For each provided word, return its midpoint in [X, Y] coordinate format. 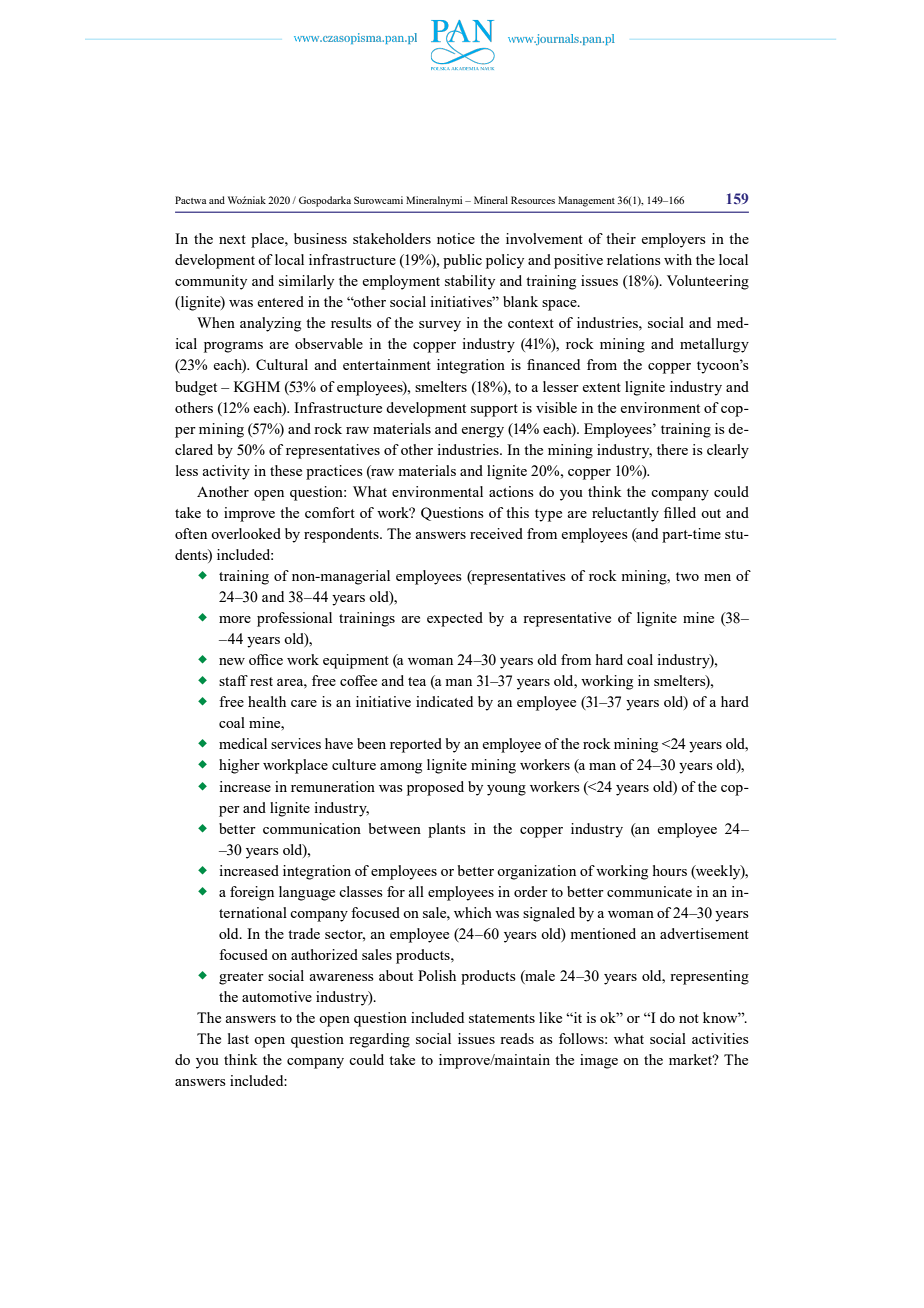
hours [670, 870]
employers [673, 240]
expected [455, 619]
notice [456, 238]
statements [502, 1018]
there [672, 449]
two [687, 576]
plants [447, 830]
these [286, 470]
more [235, 619]
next [232, 239]
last [238, 1038]
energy [482, 432]
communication [312, 828]
